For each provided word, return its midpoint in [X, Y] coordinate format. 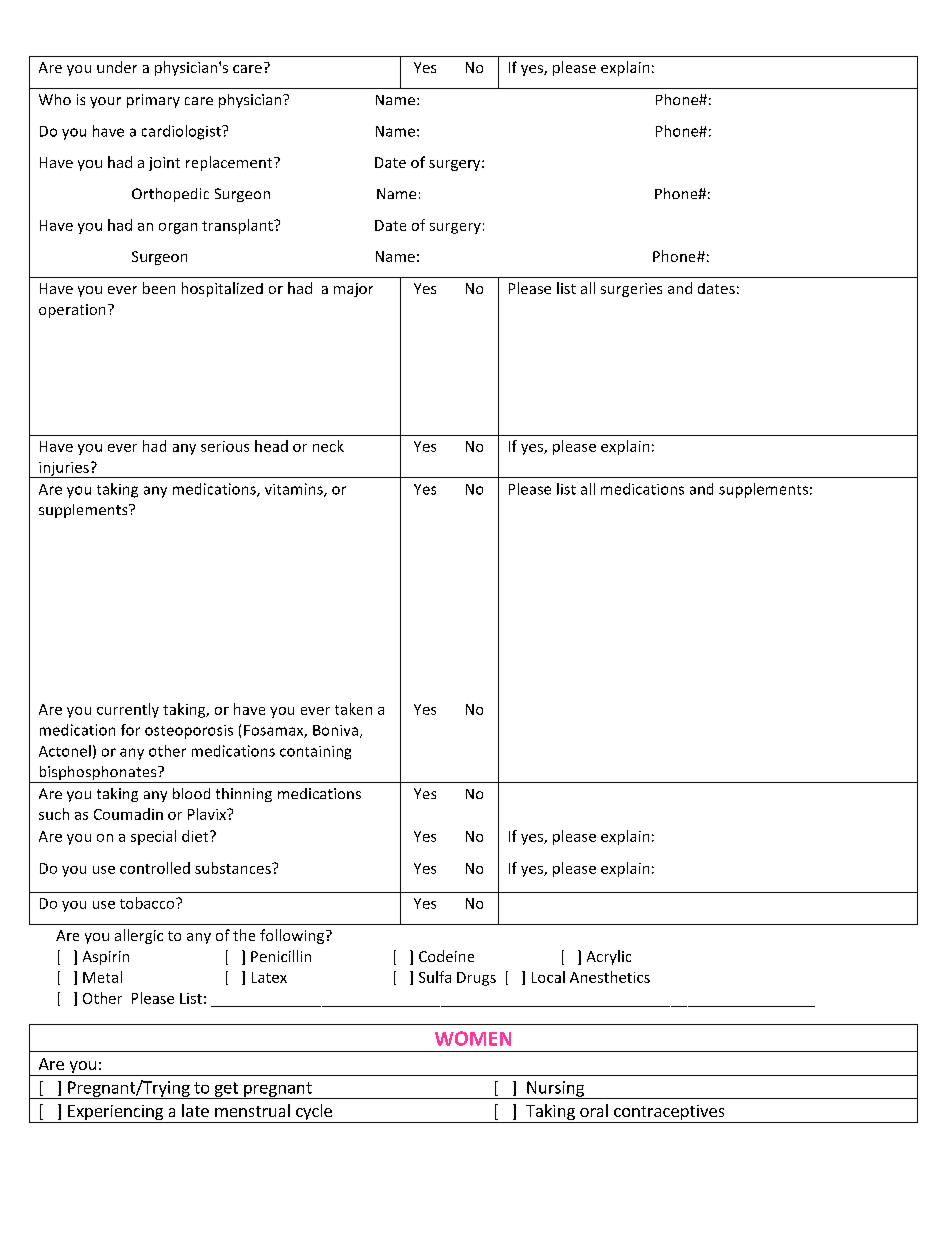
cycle [314, 1113]
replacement [230, 163]
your [105, 102]
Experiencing [116, 1114]
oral [594, 1110]
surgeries [631, 290]
